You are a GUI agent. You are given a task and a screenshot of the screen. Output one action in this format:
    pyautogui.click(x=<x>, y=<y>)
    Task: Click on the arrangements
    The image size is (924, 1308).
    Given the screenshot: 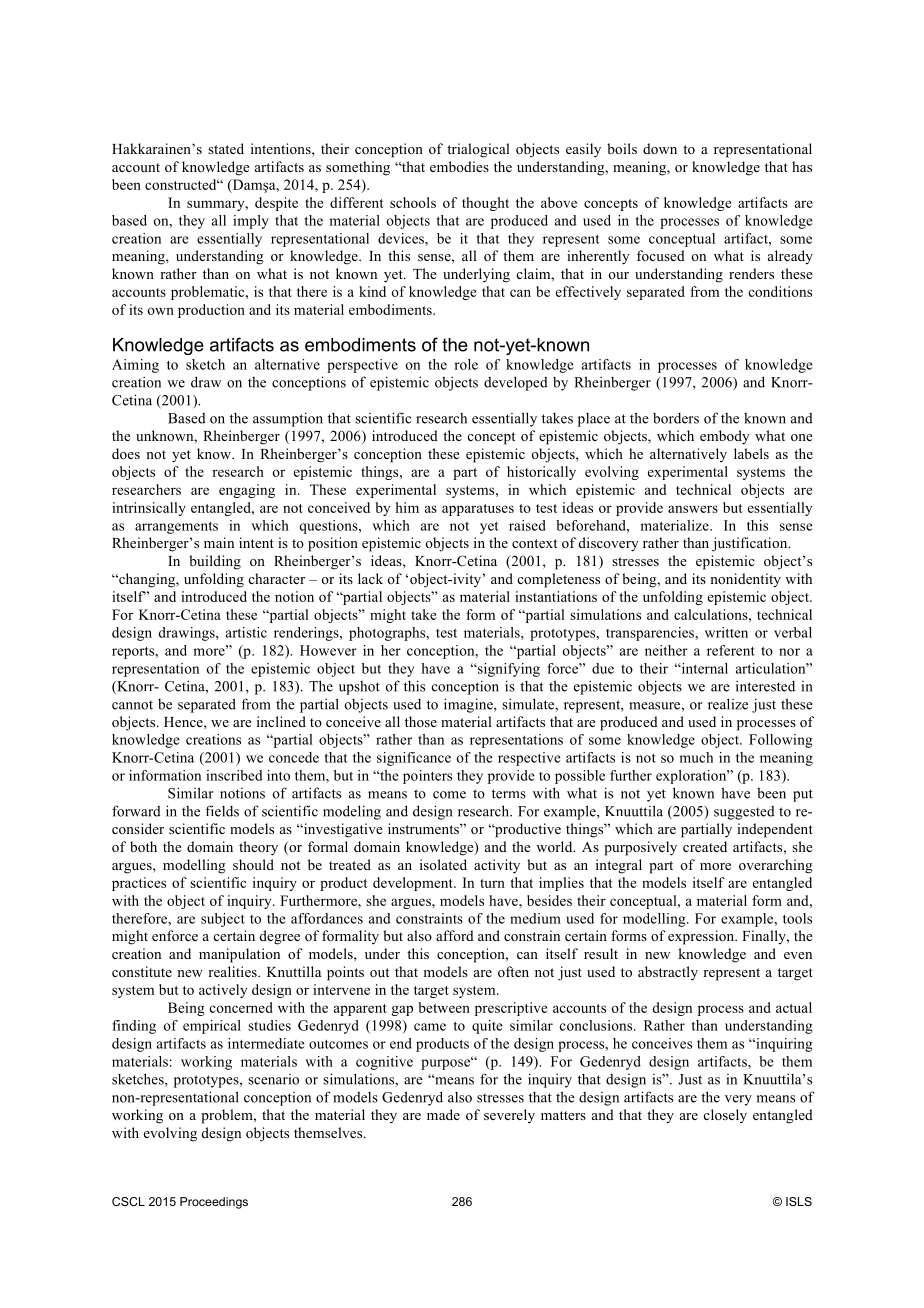 What is the action you would take?
    pyautogui.click(x=176, y=527)
